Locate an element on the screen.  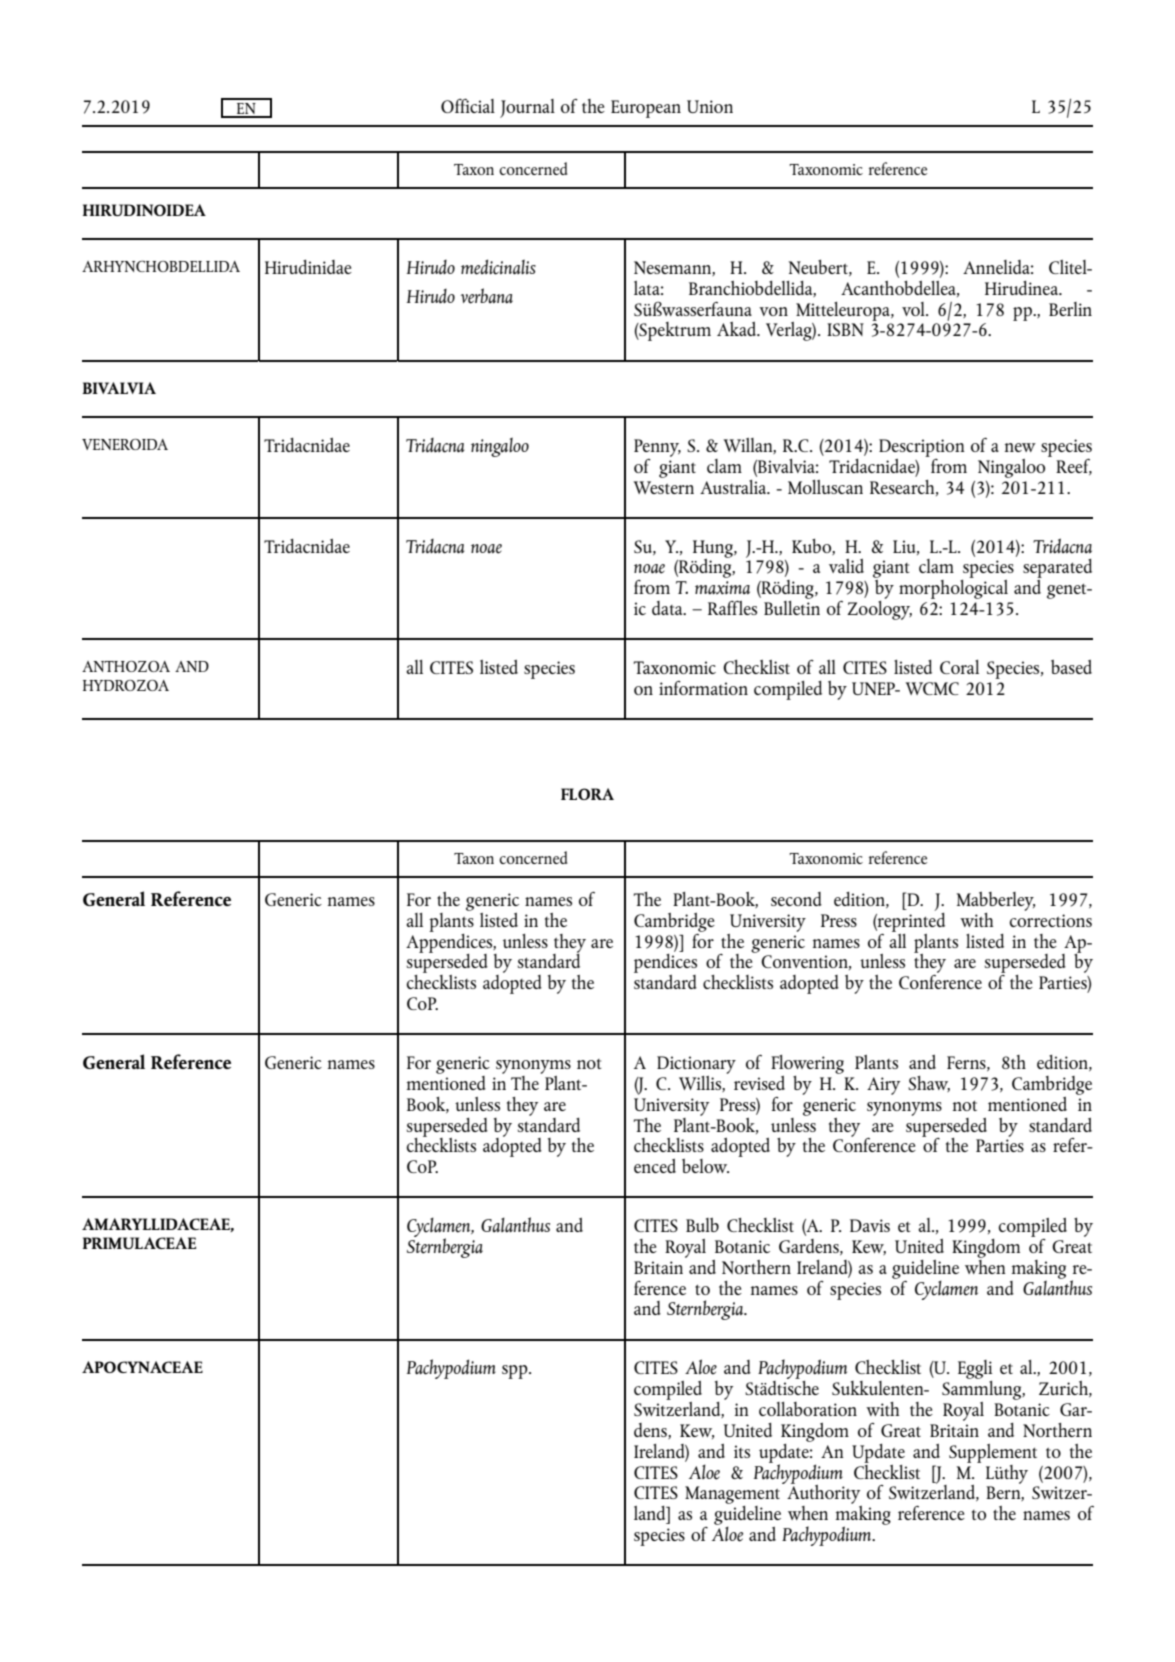
European is located at coordinates (646, 109).
